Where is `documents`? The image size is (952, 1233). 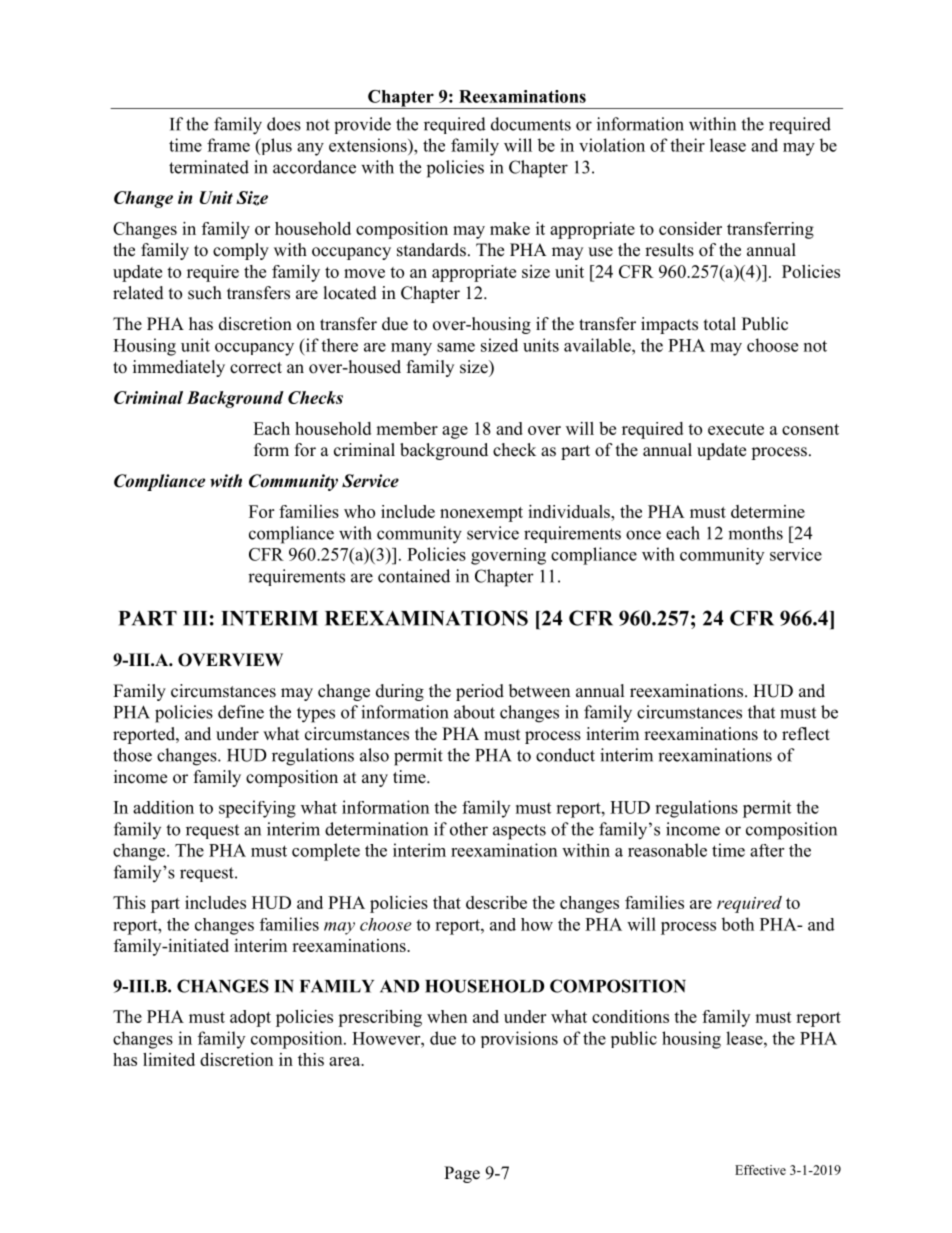 documents is located at coordinates (531, 124).
